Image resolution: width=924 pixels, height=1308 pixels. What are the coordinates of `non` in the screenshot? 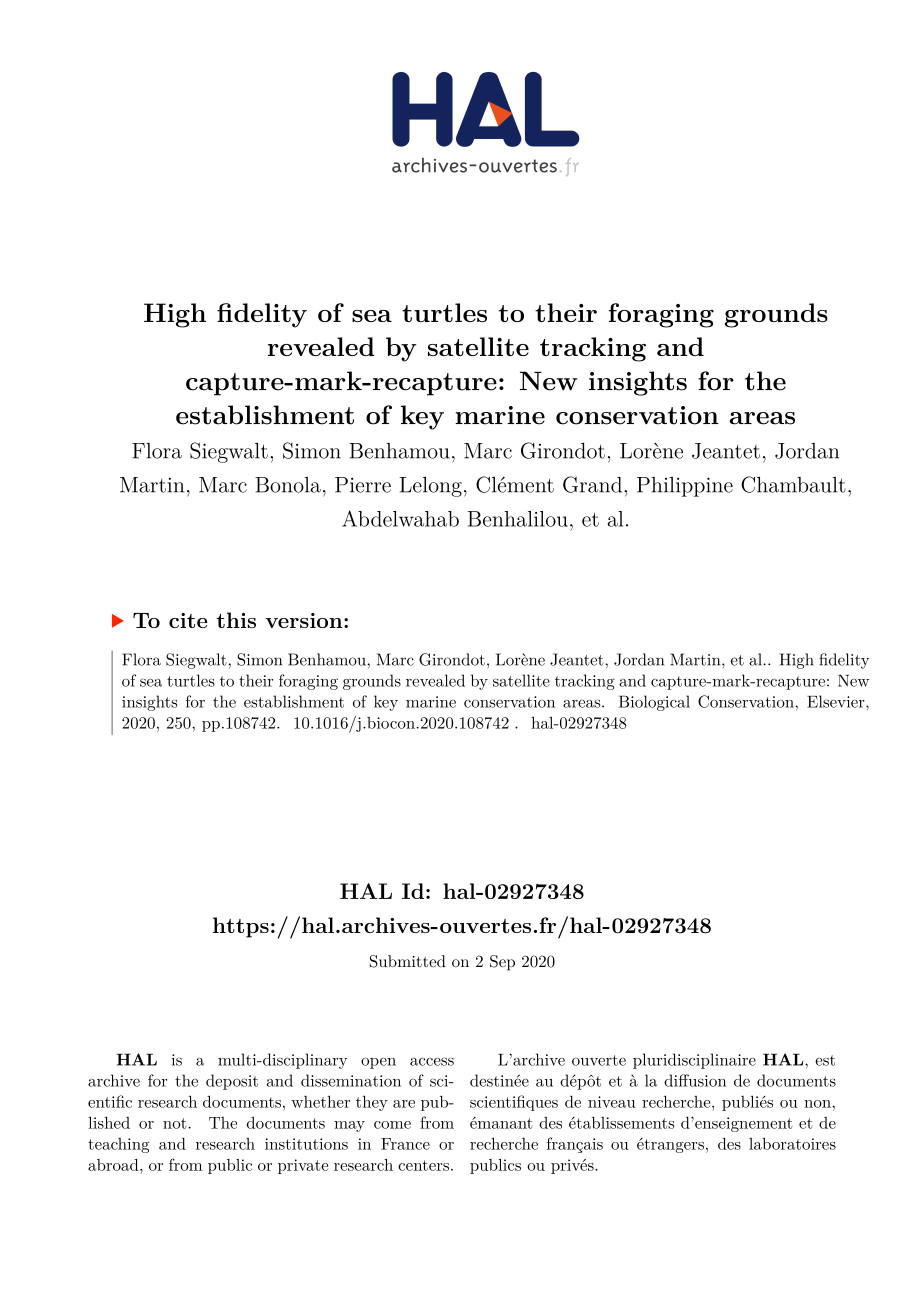 It's located at (818, 1104).
